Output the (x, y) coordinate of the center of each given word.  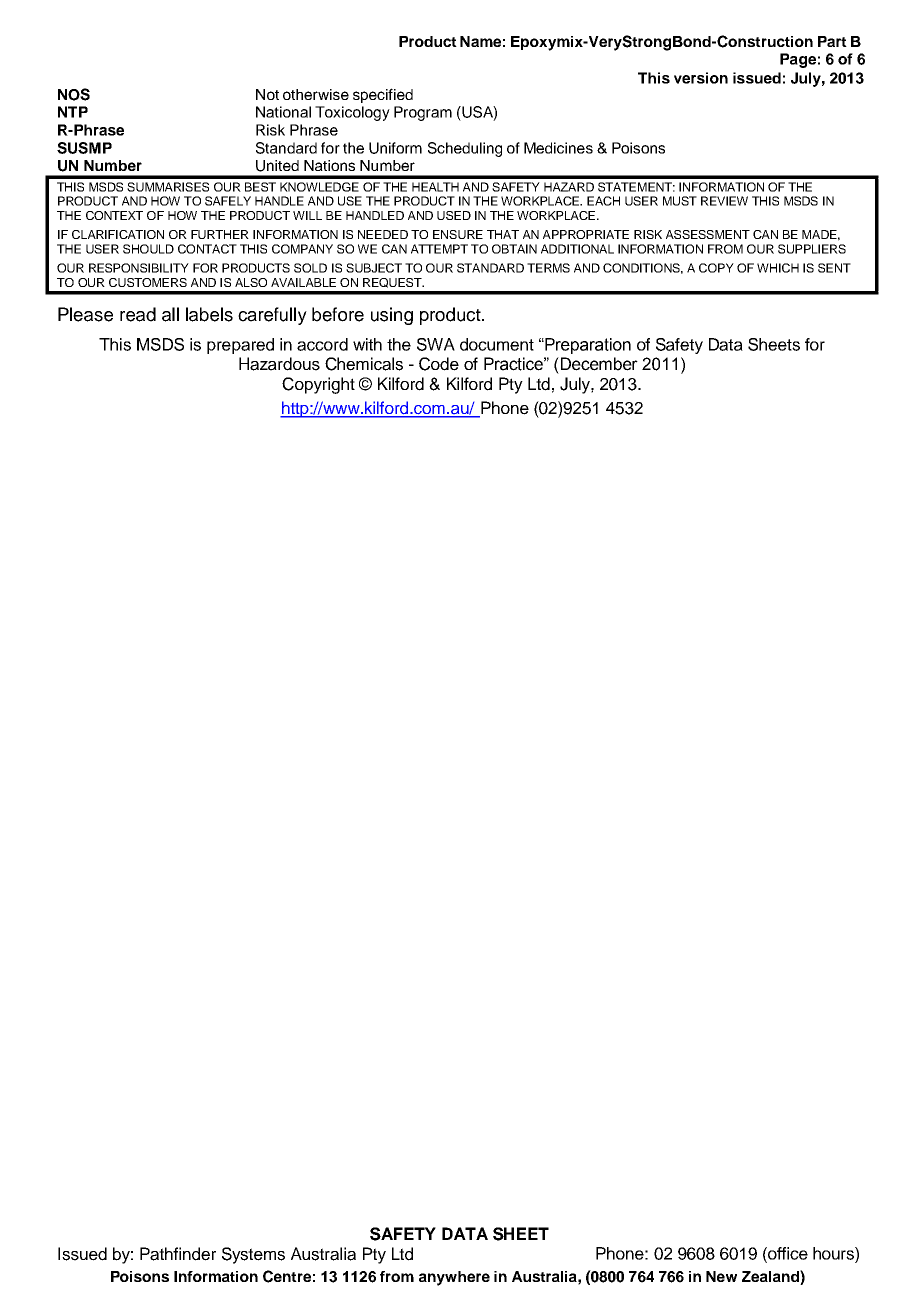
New (721, 1276)
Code (439, 364)
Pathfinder (178, 1254)
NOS (74, 94)
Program (423, 113)
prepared (240, 346)
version (701, 78)
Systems (253, 1255)
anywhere (454, 1278)
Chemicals (364, 364)
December (599, 364)
